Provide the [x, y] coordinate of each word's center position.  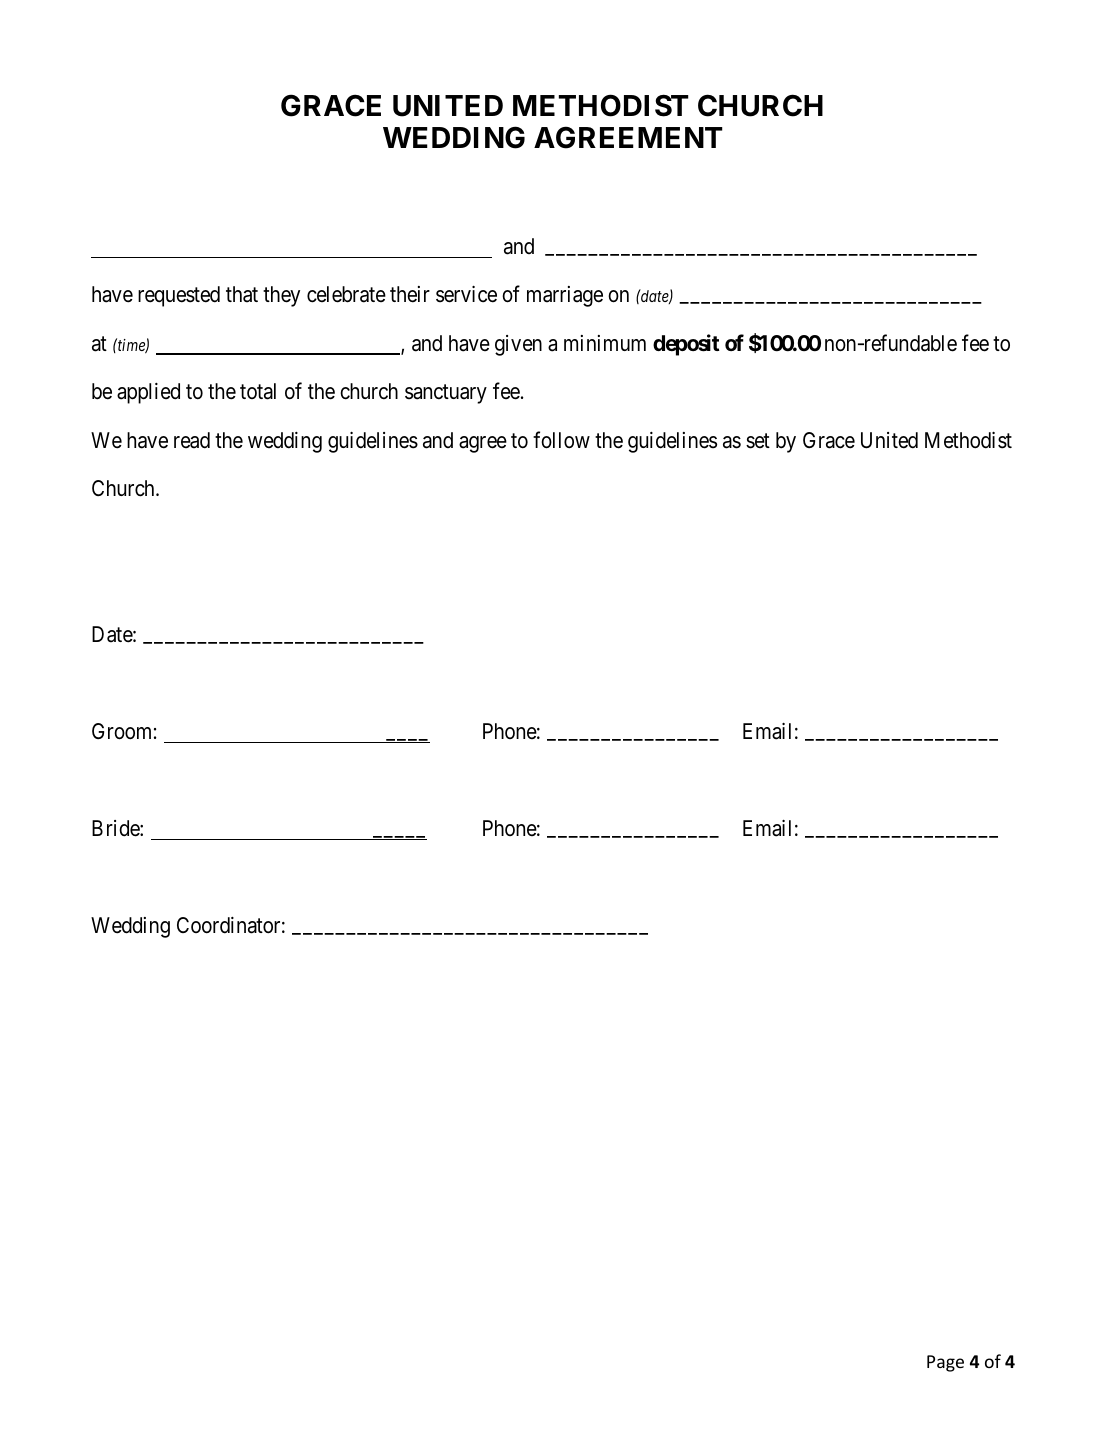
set [758, 441]
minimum [605, 343]
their [410, 294]
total [258, 391]
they [281, 296]
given [518, 345]
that [242, 294]
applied [148, 393]
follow [561, 440]
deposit [686, 345]
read [192, 440]
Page [945, 1363]
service [466, 294]
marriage [565, 296]
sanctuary [446, 394]
